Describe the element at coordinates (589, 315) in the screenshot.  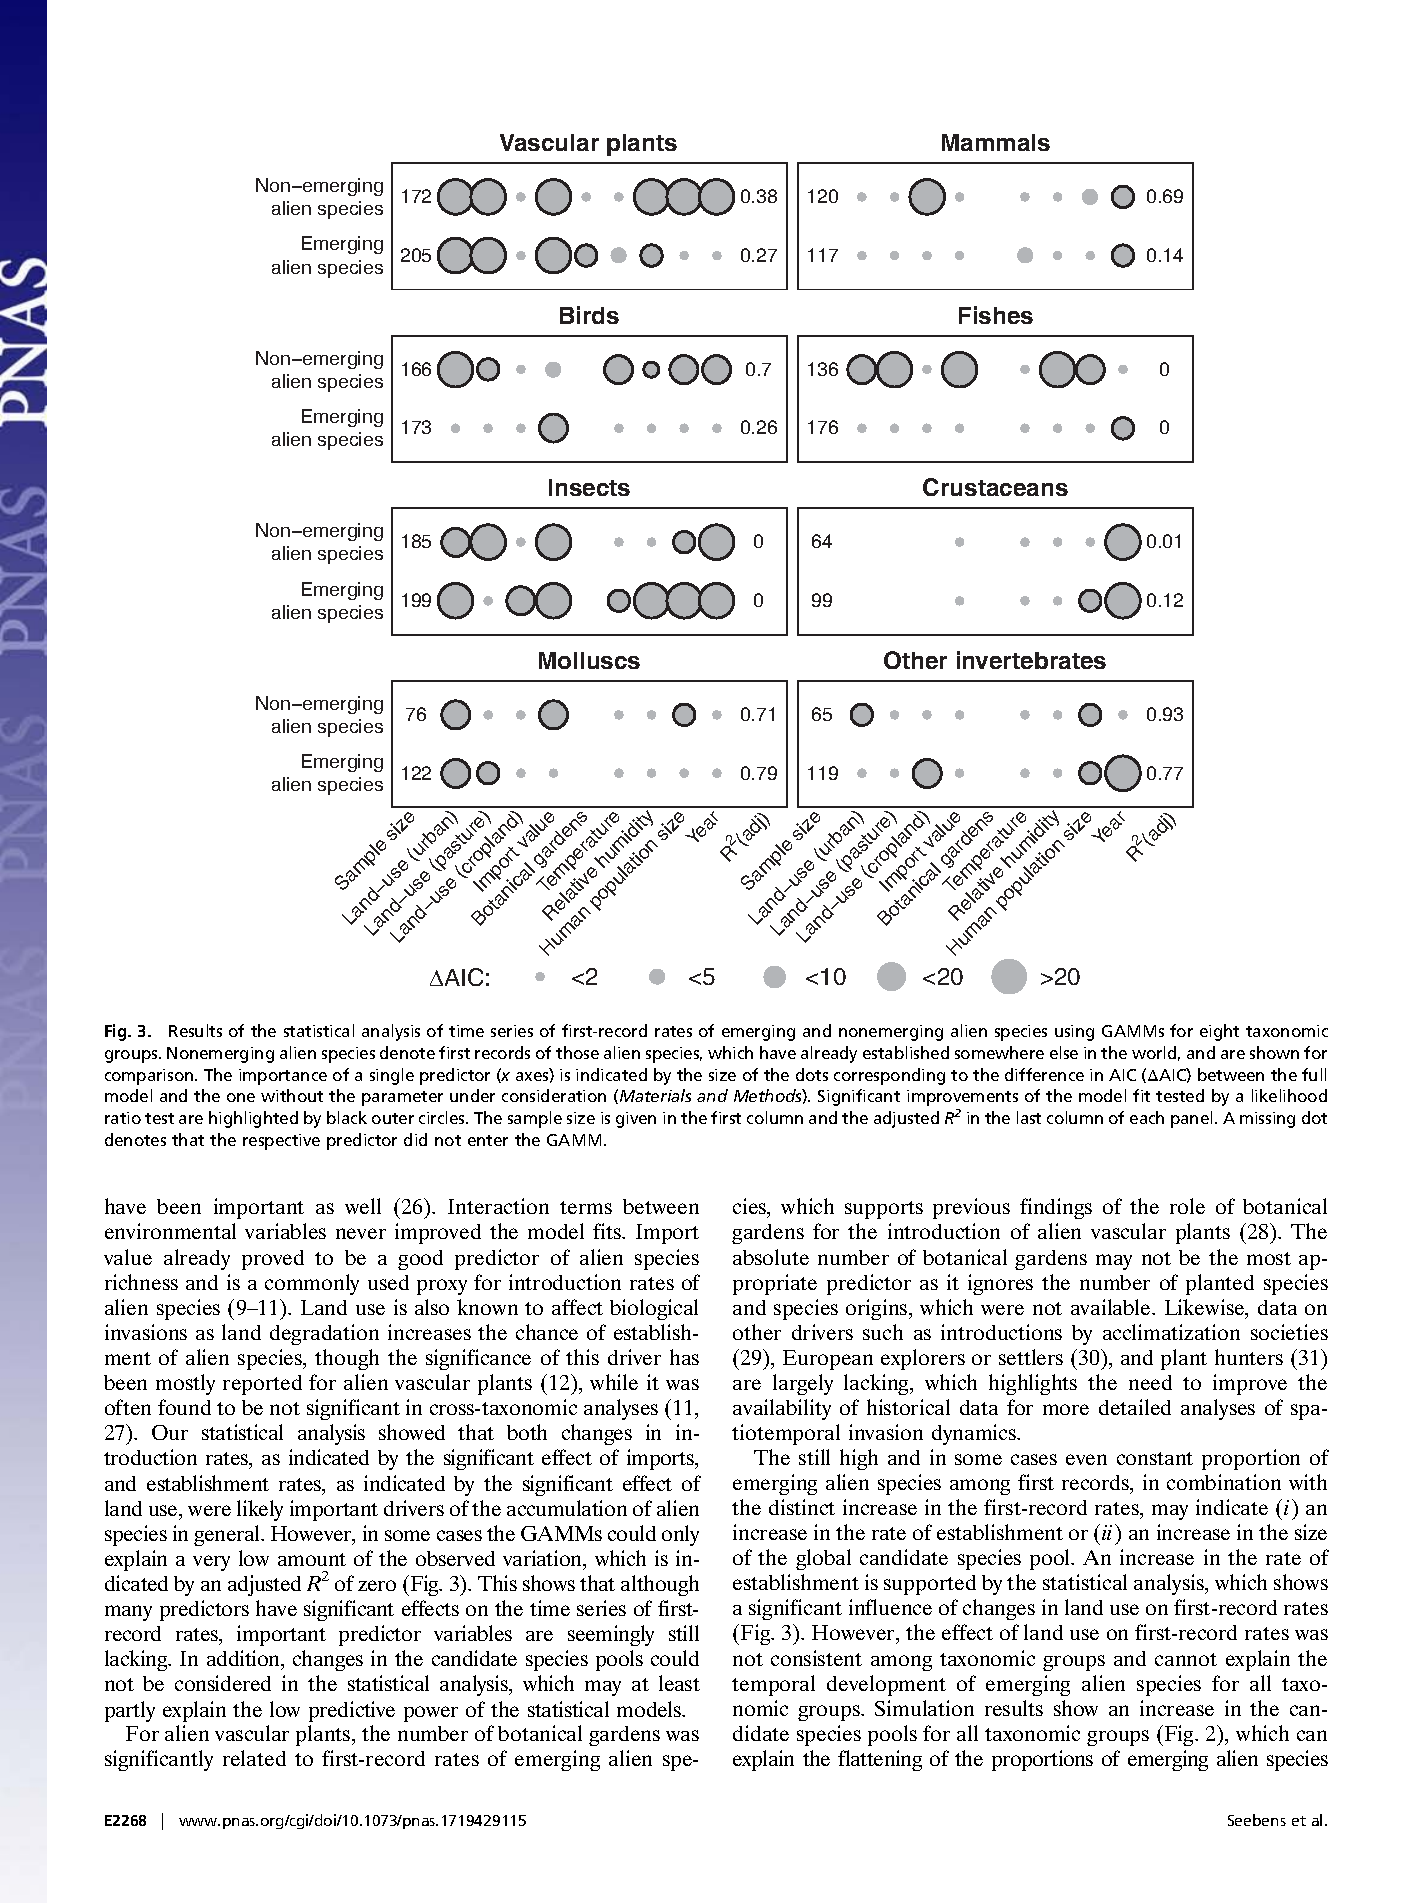
I see `Birds` at that location.
